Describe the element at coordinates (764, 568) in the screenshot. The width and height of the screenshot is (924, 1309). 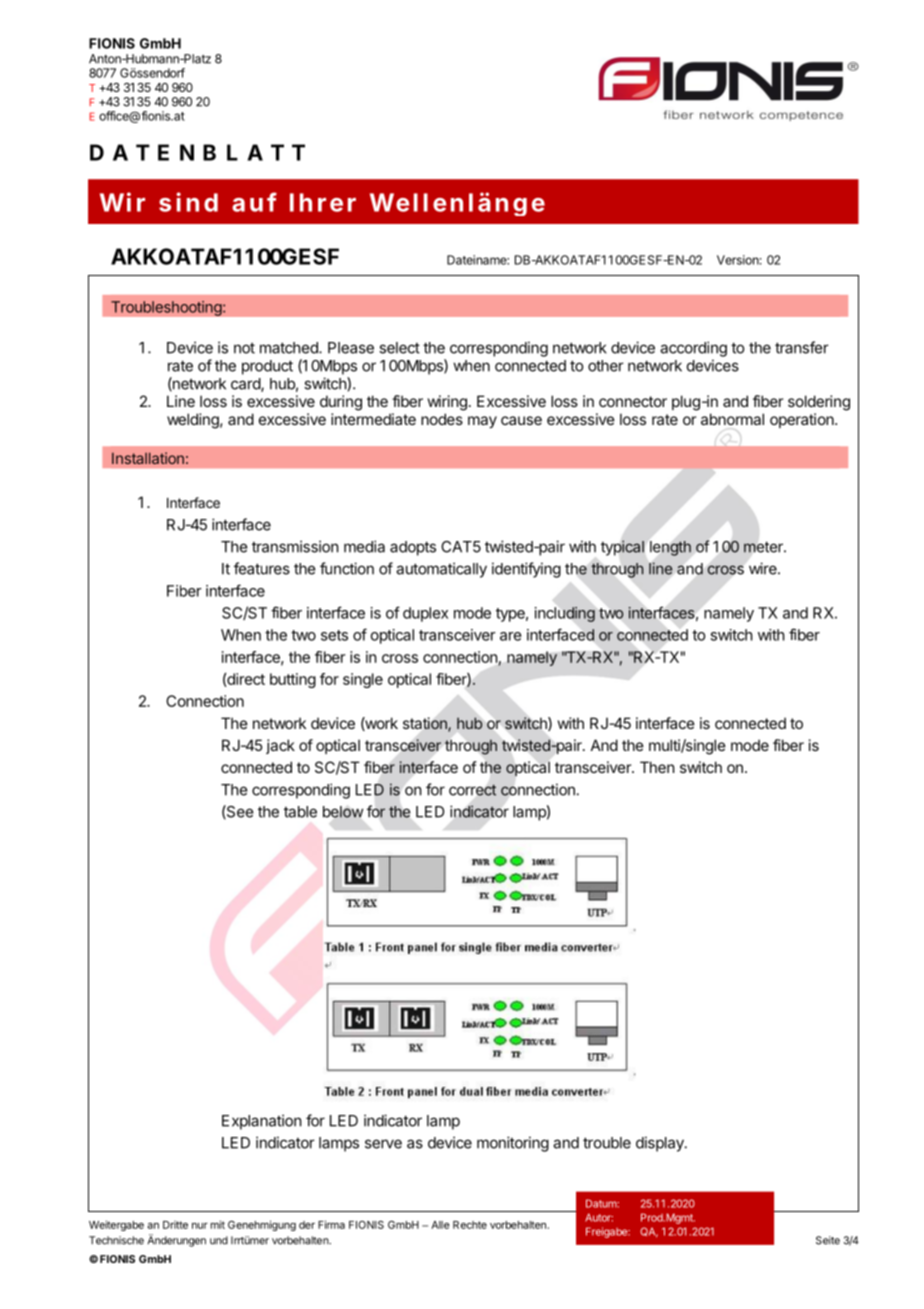
I see `wire` at that location.
